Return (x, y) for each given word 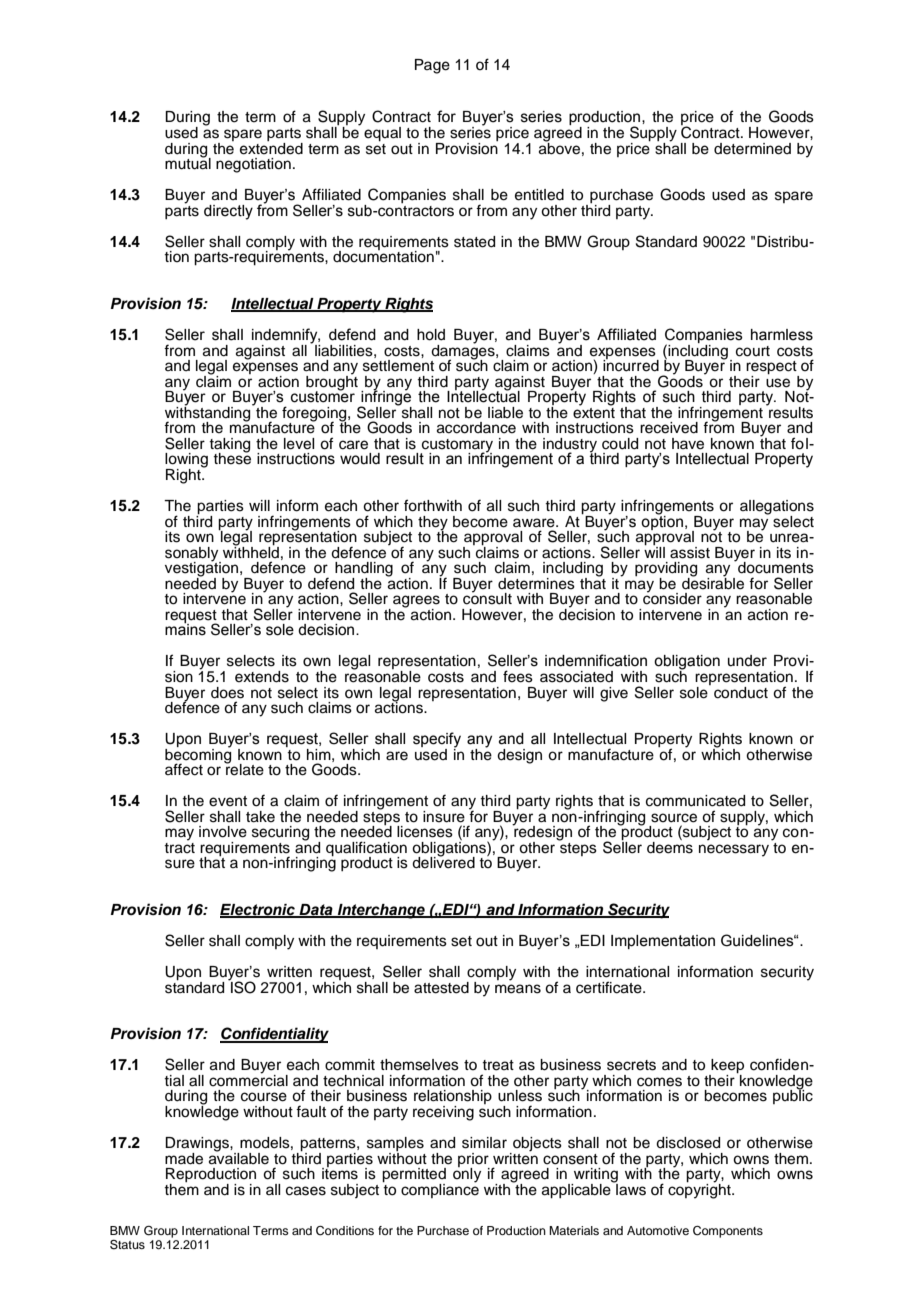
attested (441, 988)
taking (229, 446)
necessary (734, 850)
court (753, 351)
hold (431, 335)
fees (518, 676)
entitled (539, 195)
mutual (188, 163)
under (747, 661)
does (227, 693)
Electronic (258, 911)
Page (432, 66)
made (184, 1159)
